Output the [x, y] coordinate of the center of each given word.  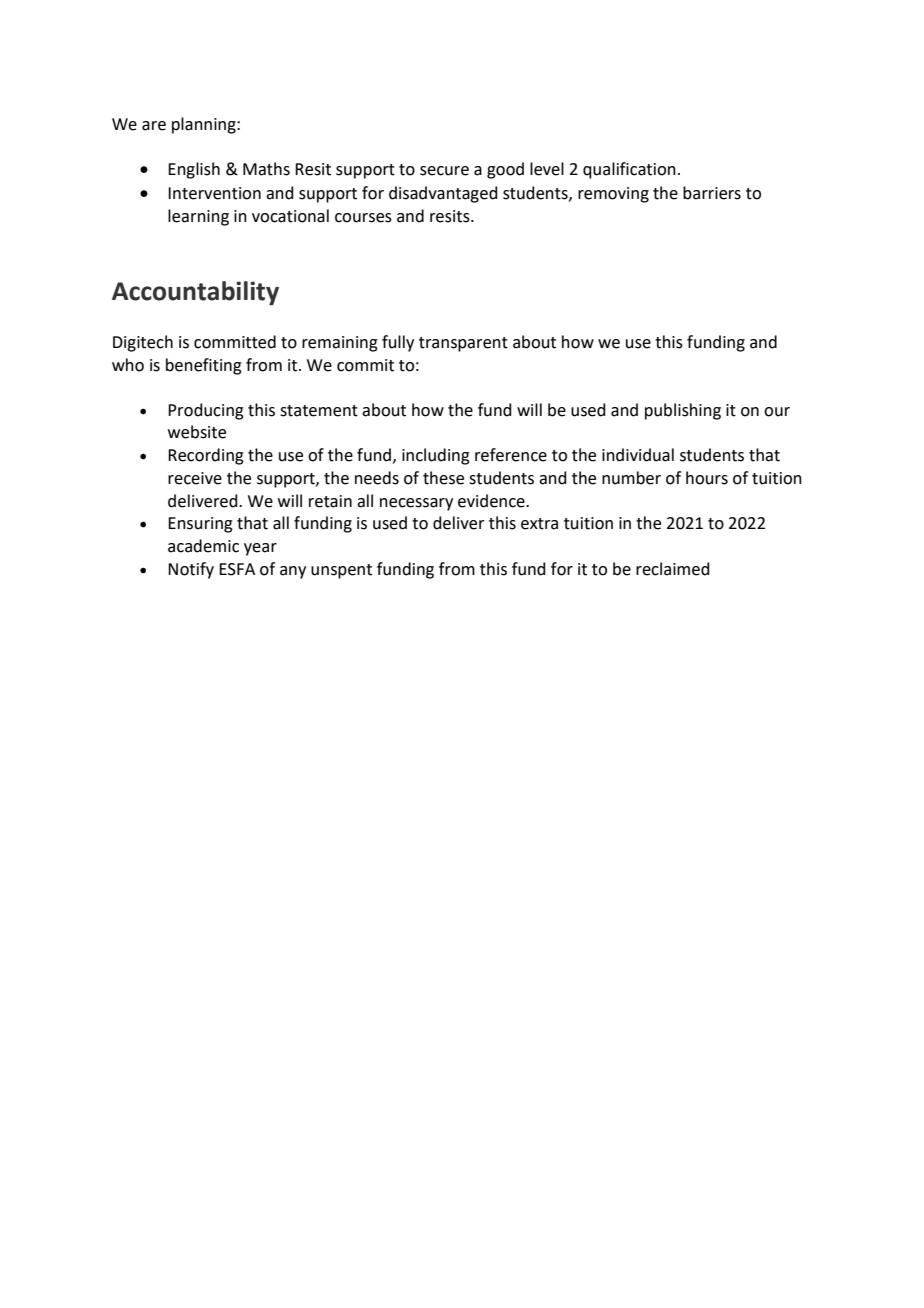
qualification [629, 170]
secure [444, 171]
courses [363, 218]
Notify [191, 570]
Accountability [195, 293]
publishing [683, 411]
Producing [206, 411]
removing [613, 195]
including [436, 456]
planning [205, 125]
